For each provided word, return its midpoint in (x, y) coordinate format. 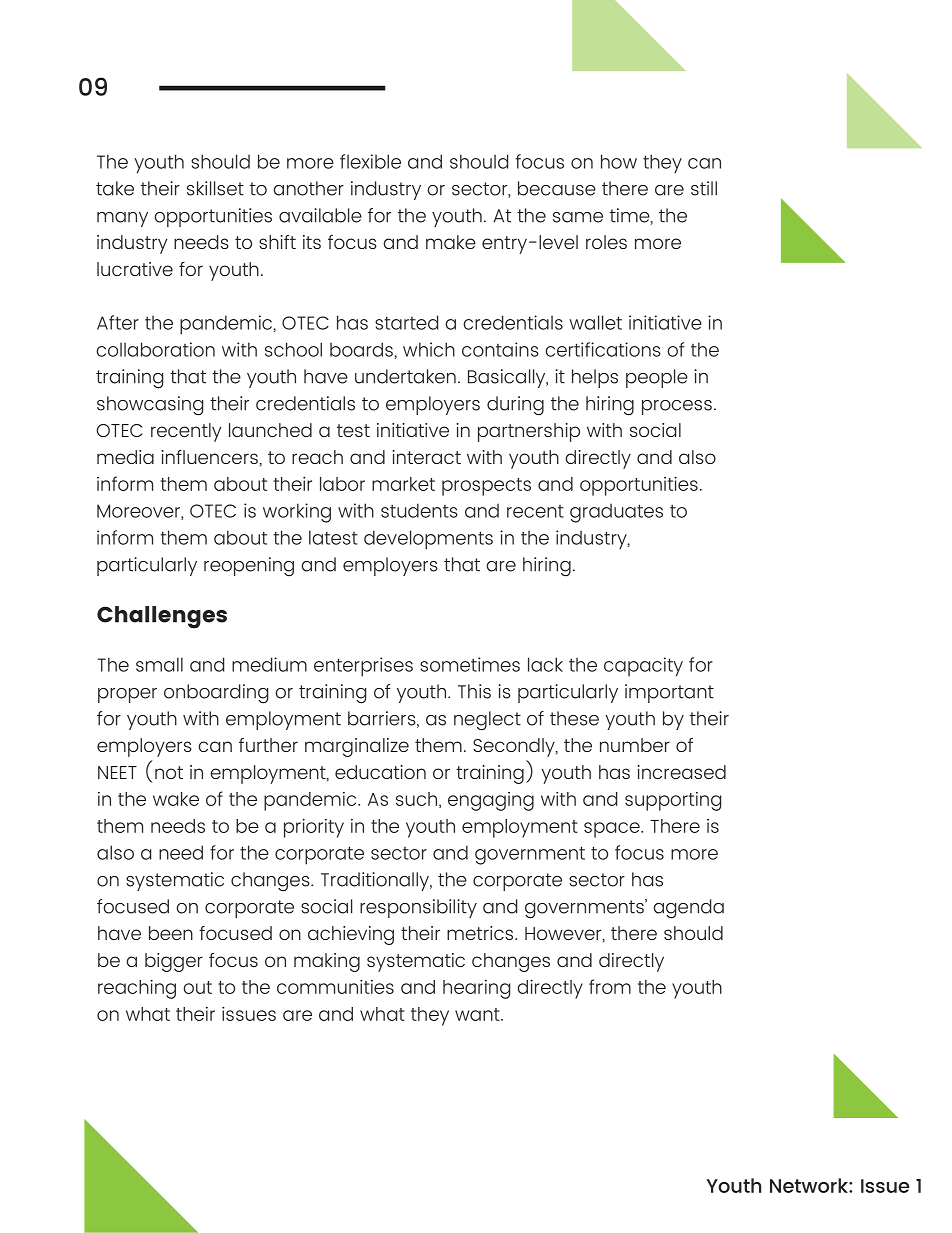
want (478, 1014)
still (704, 188)
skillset (215, 188)
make (451, 242)
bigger (174, 962)
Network (810, 1185)
